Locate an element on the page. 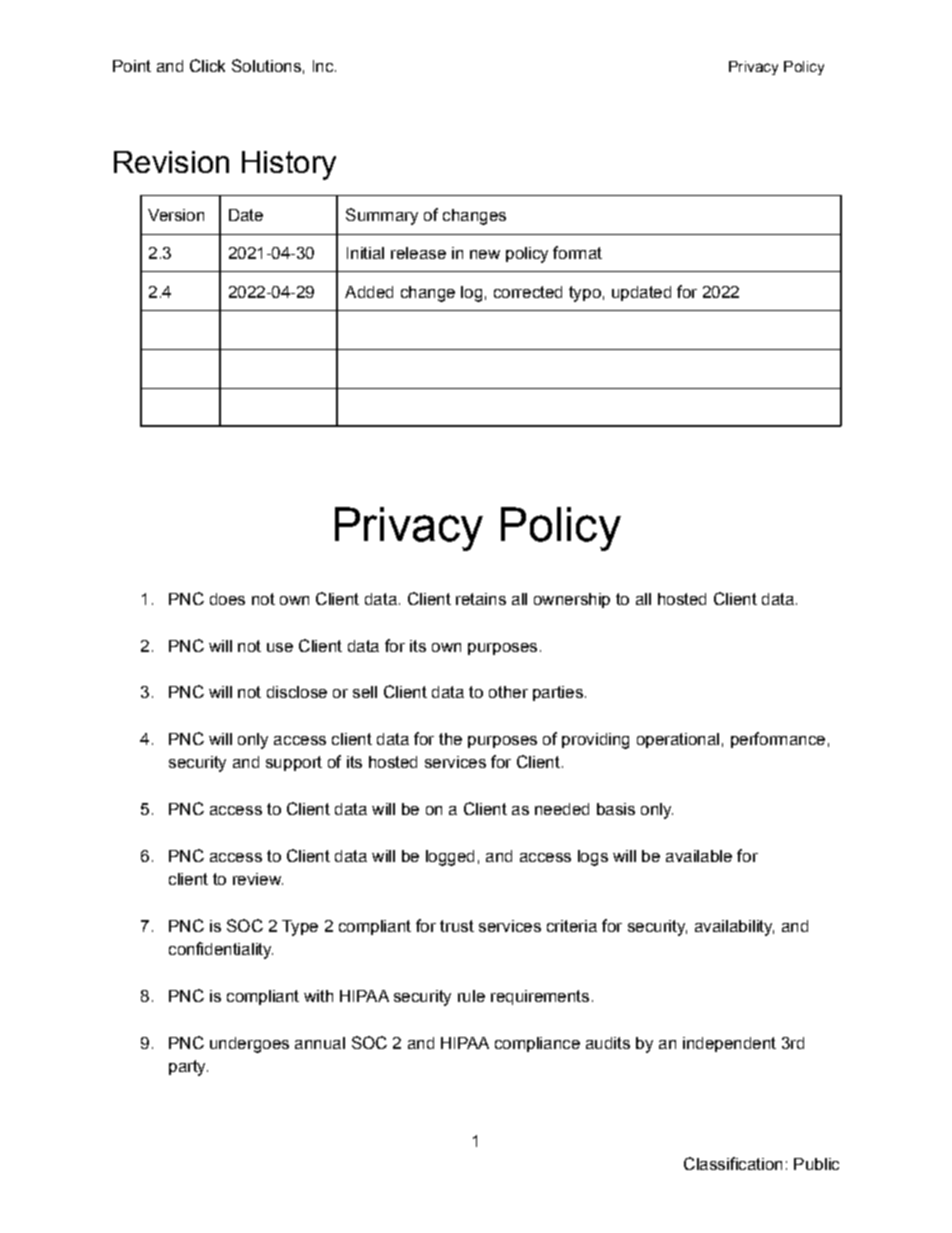 This page has width=952, height=1233. does is located at coordinates (227, 599).
